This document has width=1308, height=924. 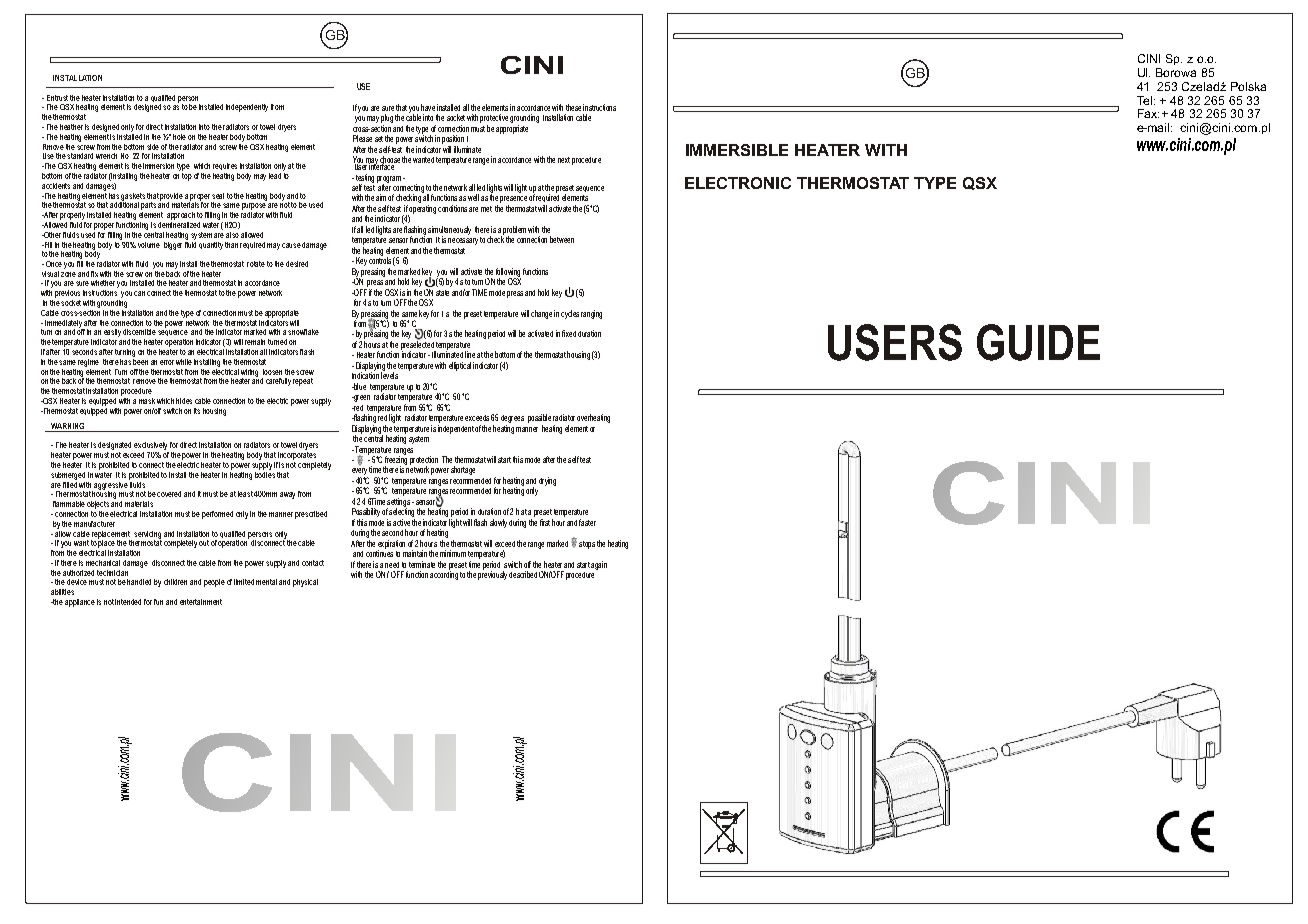 What do you see at coordinates (169, 494) in the document?
I see `covered` at bounding box center [169, 494].
